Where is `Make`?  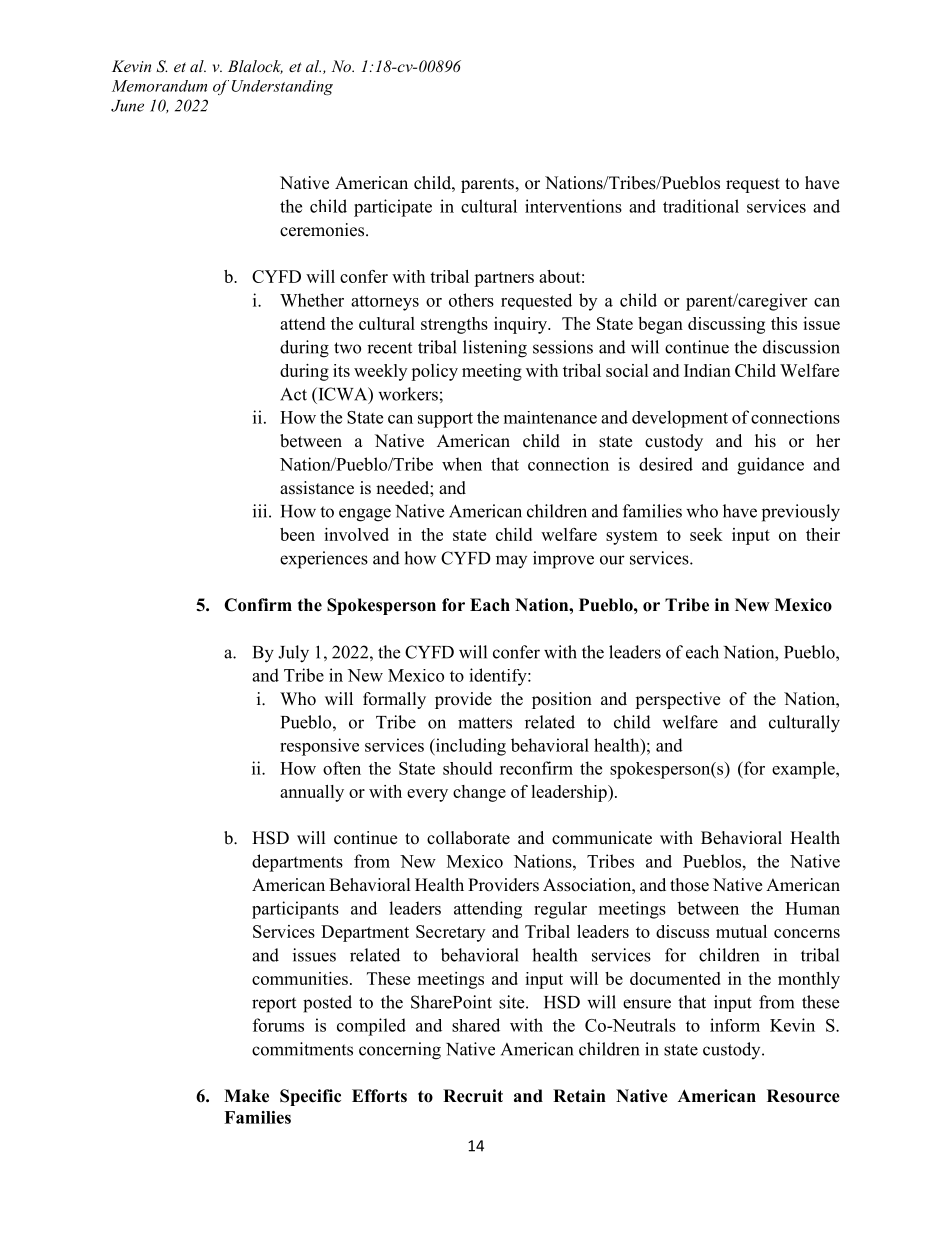
Make is located at coordinates (246, 1096).
